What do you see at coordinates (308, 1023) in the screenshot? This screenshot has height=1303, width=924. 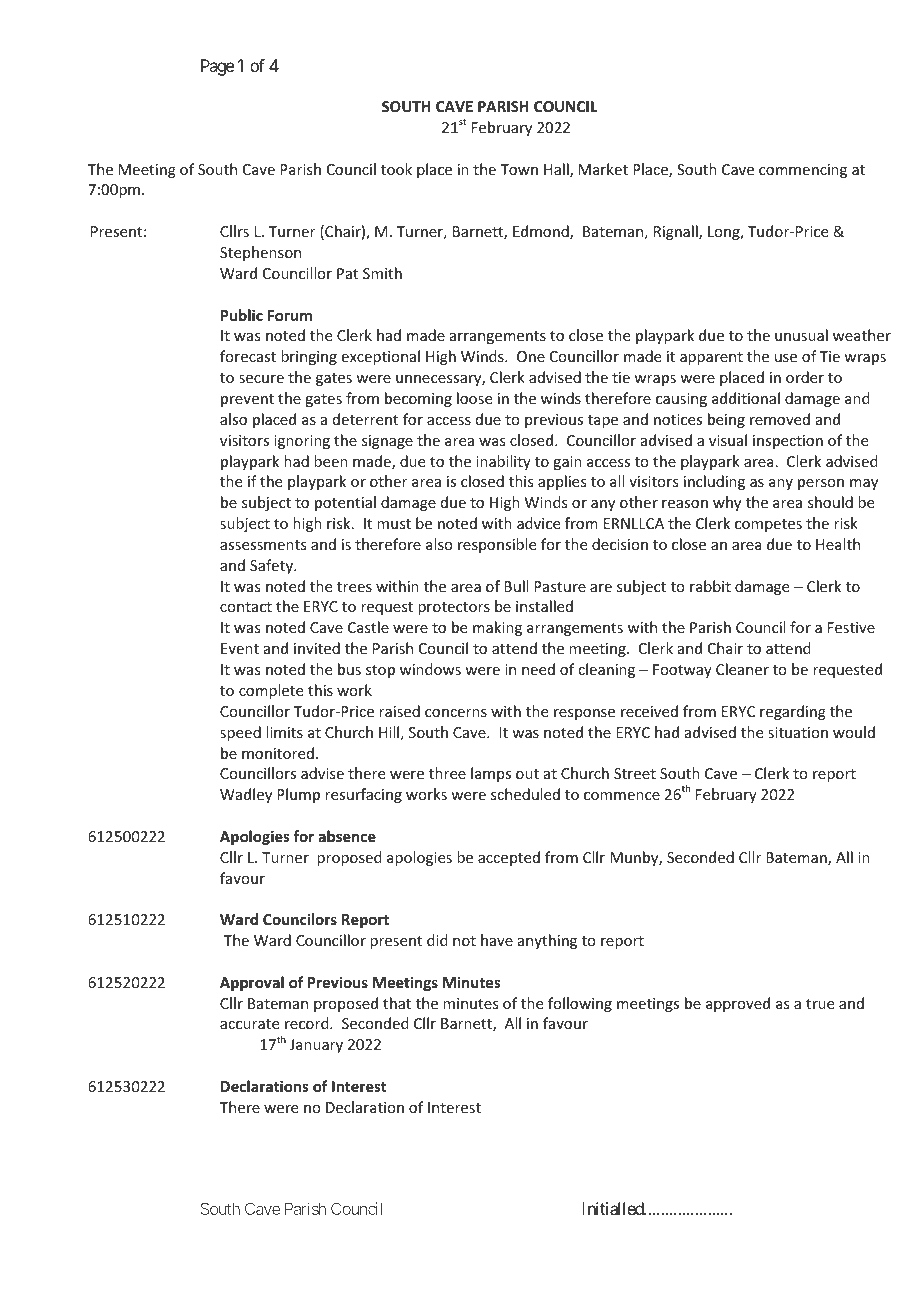 I see `record` at bounding box center [308, 1023].
